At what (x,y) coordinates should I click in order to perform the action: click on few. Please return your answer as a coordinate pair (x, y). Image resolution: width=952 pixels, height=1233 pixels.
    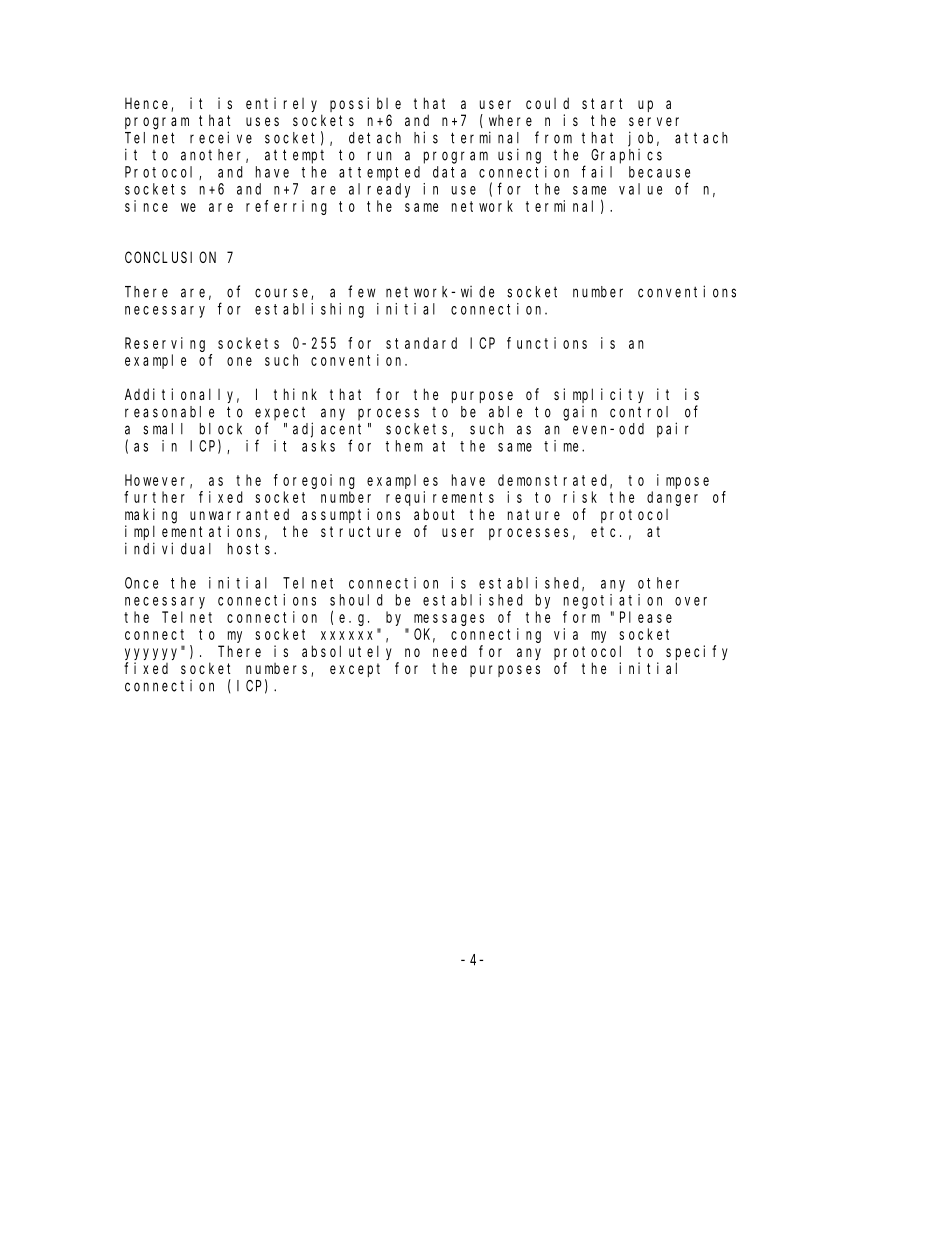
    Looking at the image, I should click on (362, 291).
